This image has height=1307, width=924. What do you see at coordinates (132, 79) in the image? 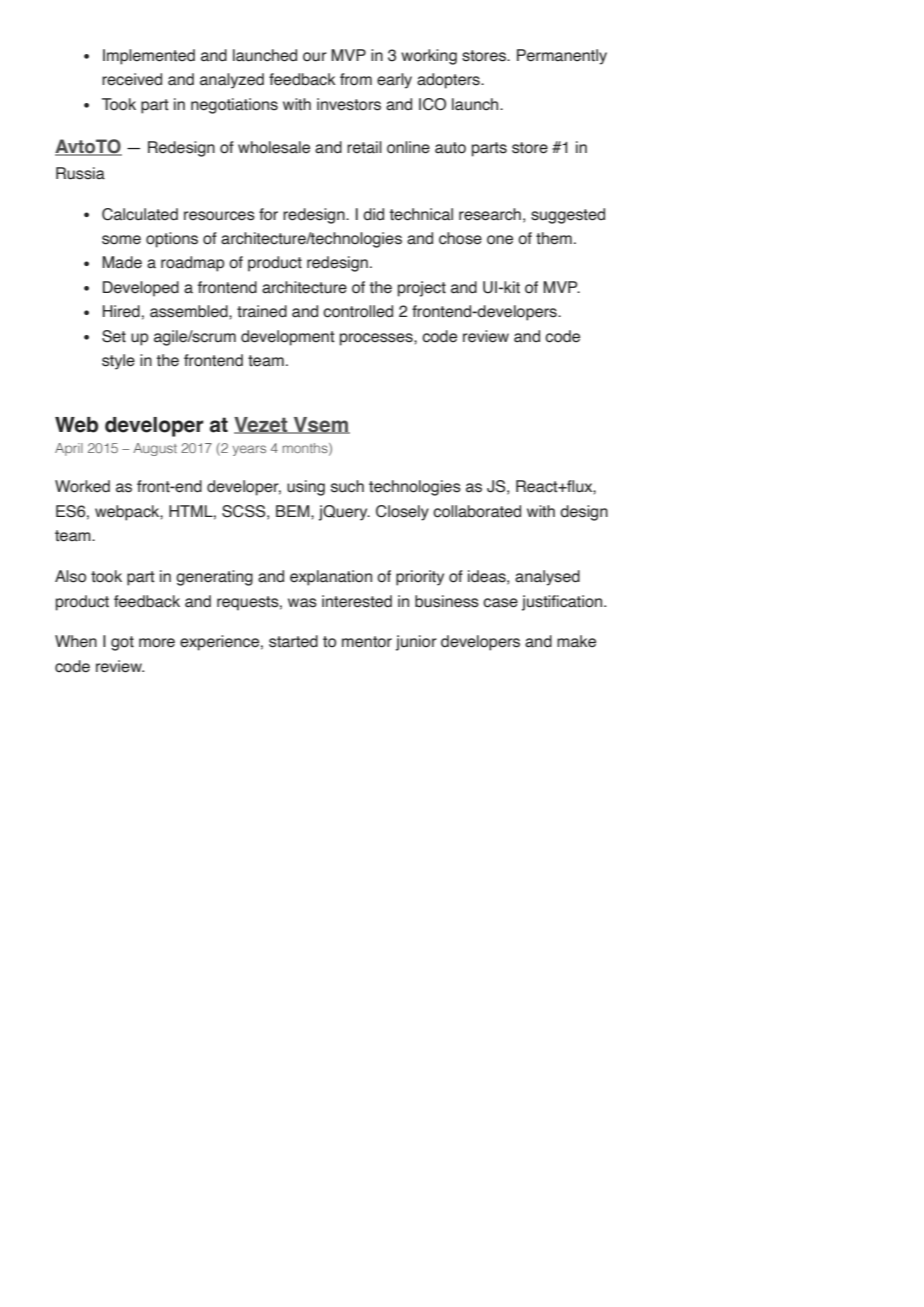
I see `received` at bounding box center [132, 79].
